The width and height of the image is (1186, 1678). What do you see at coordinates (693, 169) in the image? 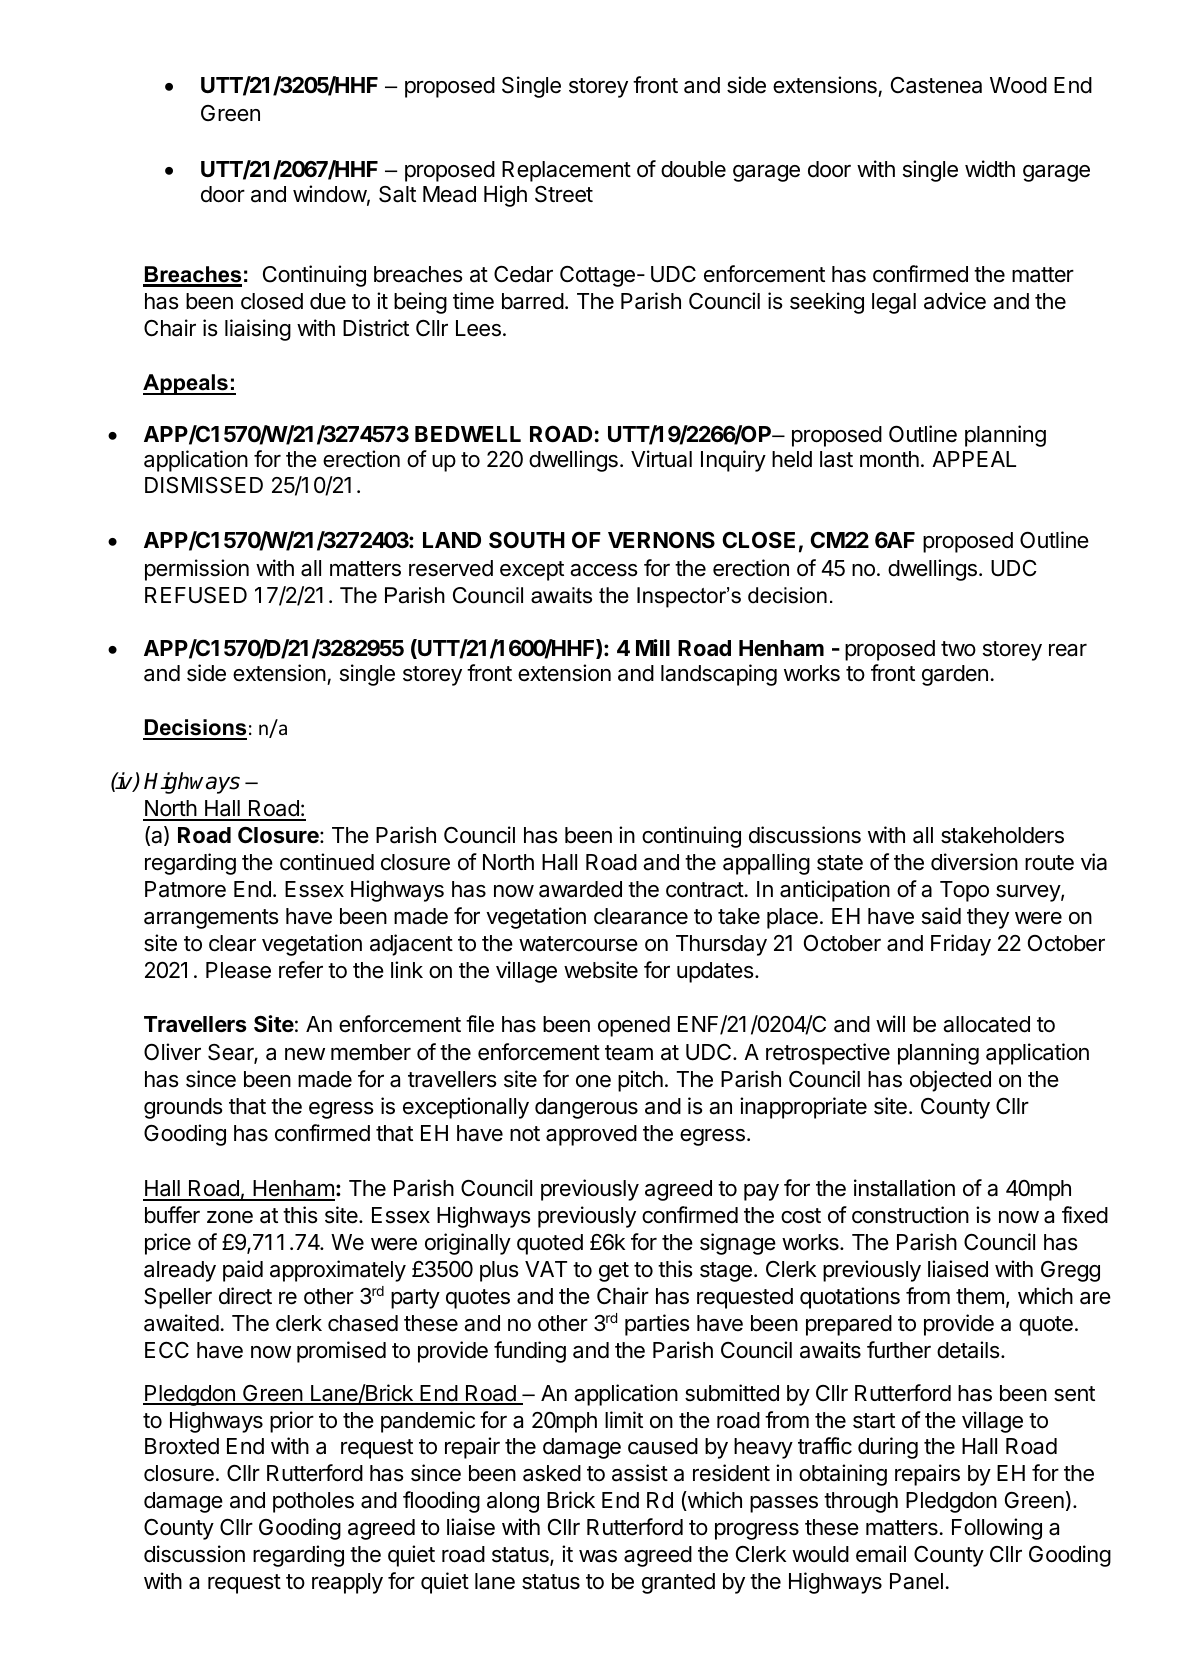
I see `double` at bounding box center [693, 169].
